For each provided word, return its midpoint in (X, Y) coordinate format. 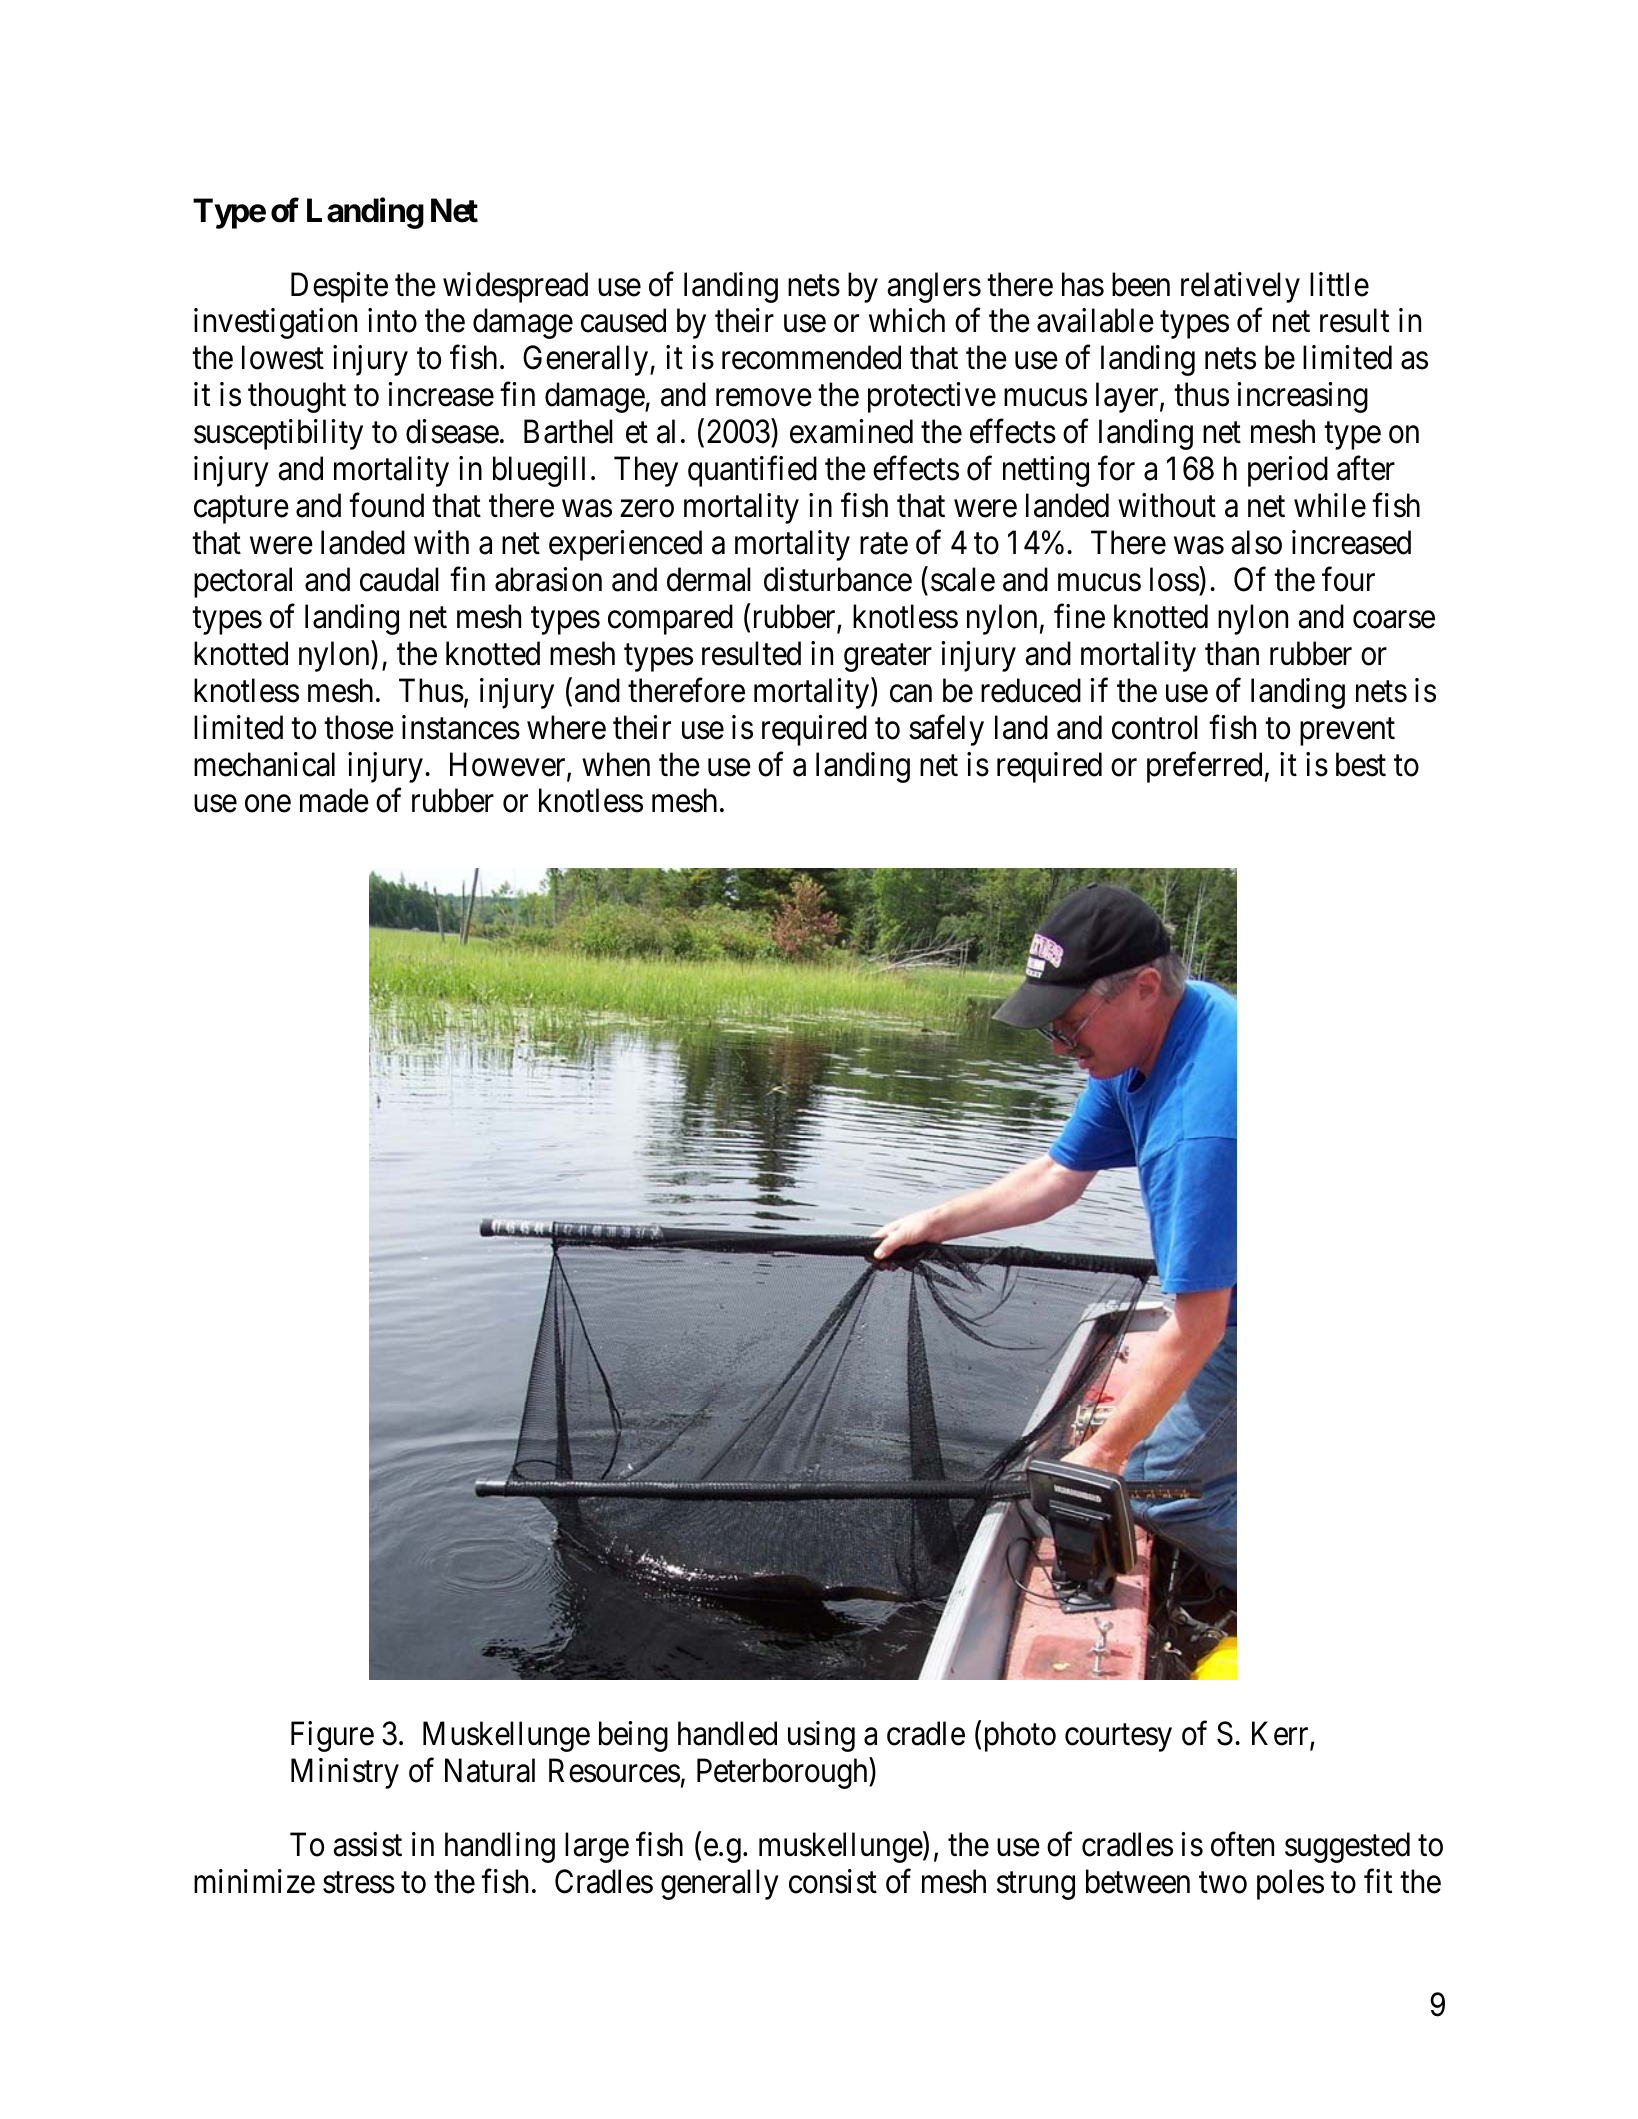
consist (833, 1881)
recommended (811, 357)
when (616, 764)
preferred (1204, 767)
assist (367, 1844)
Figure (332, 1736)
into (392, 321)
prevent (1347, 732)
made (334, 801)
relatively (1240, 287)
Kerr (1281, 1735)
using (821, 1736)
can (911, 694)
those (359, 727)
